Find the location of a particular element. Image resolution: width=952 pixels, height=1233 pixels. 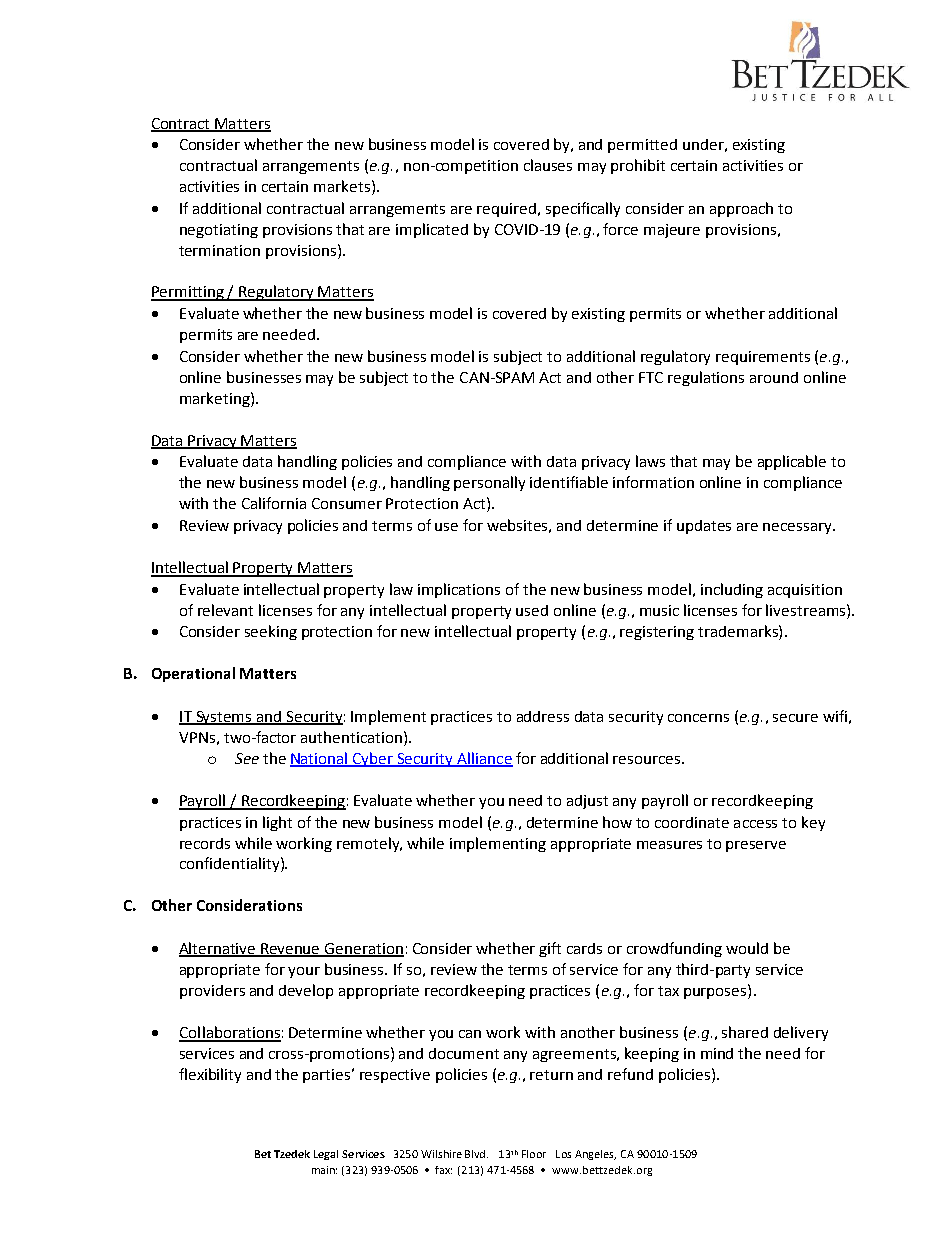

California is located at coordinates (274, 503).
